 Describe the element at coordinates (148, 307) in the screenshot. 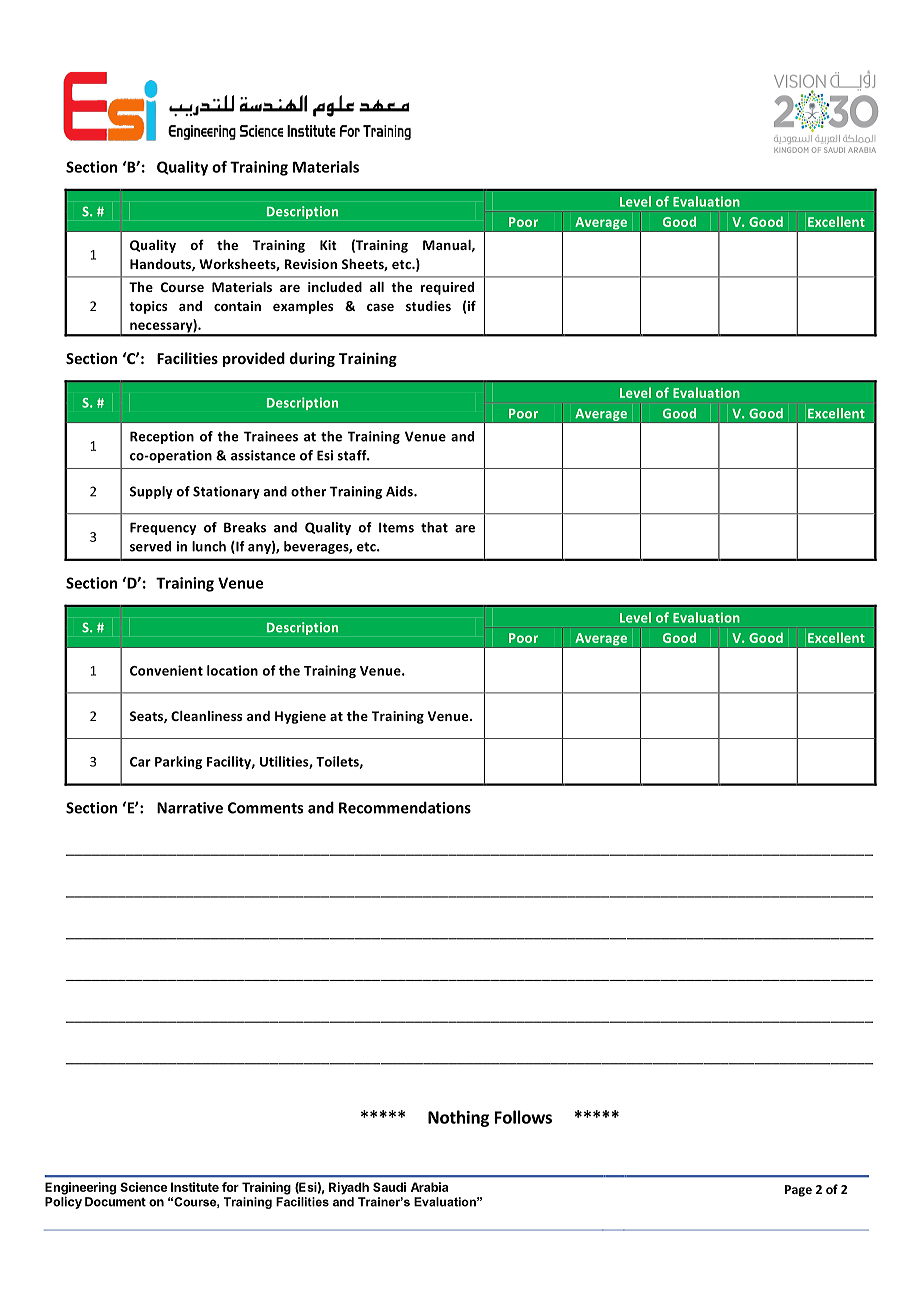

I see `topics` at that location.
